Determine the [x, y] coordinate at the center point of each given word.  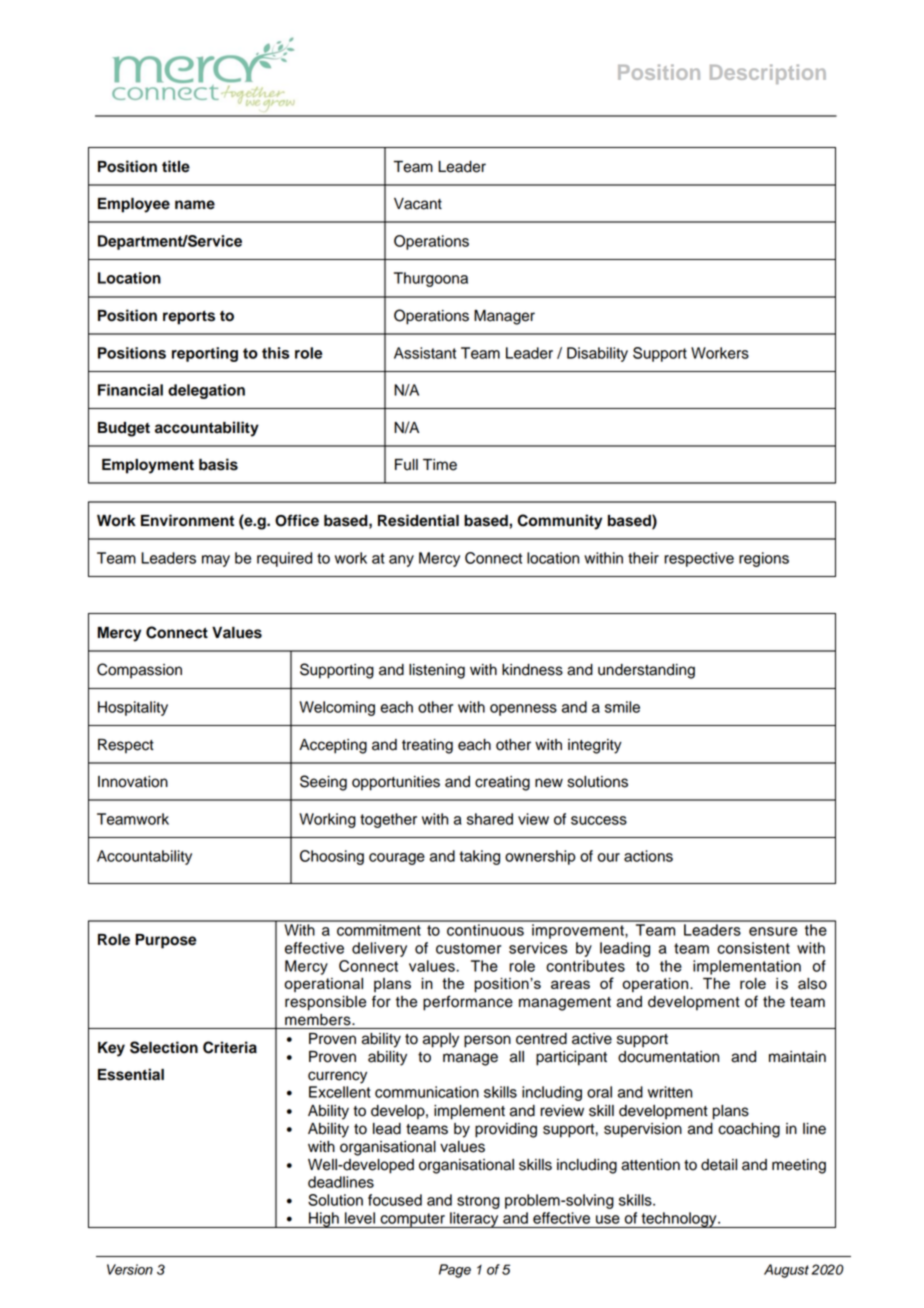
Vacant [418, 204]
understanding [646, 671]
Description [768, 74]
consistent [753, 948]
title [176, 166]
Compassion [139, 671]
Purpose [166, 941]
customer [468, 948]
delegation [206, 391]
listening [437, 671]
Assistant [425, 353]
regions [764, 559]
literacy [474, 1220]
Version [130, 1269]
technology [679, 1220]
